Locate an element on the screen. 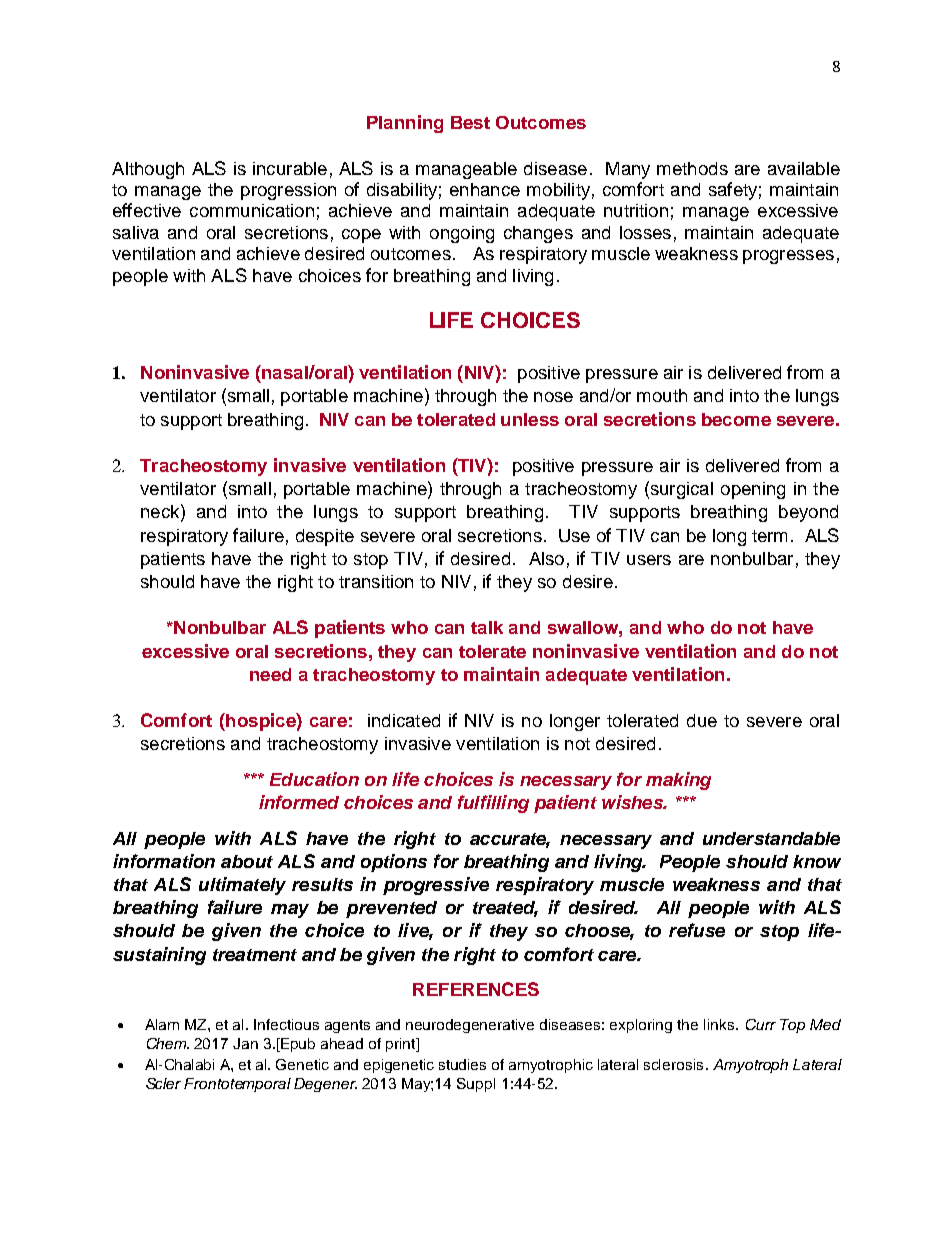  studies is located at coordinates (462, 1064).
